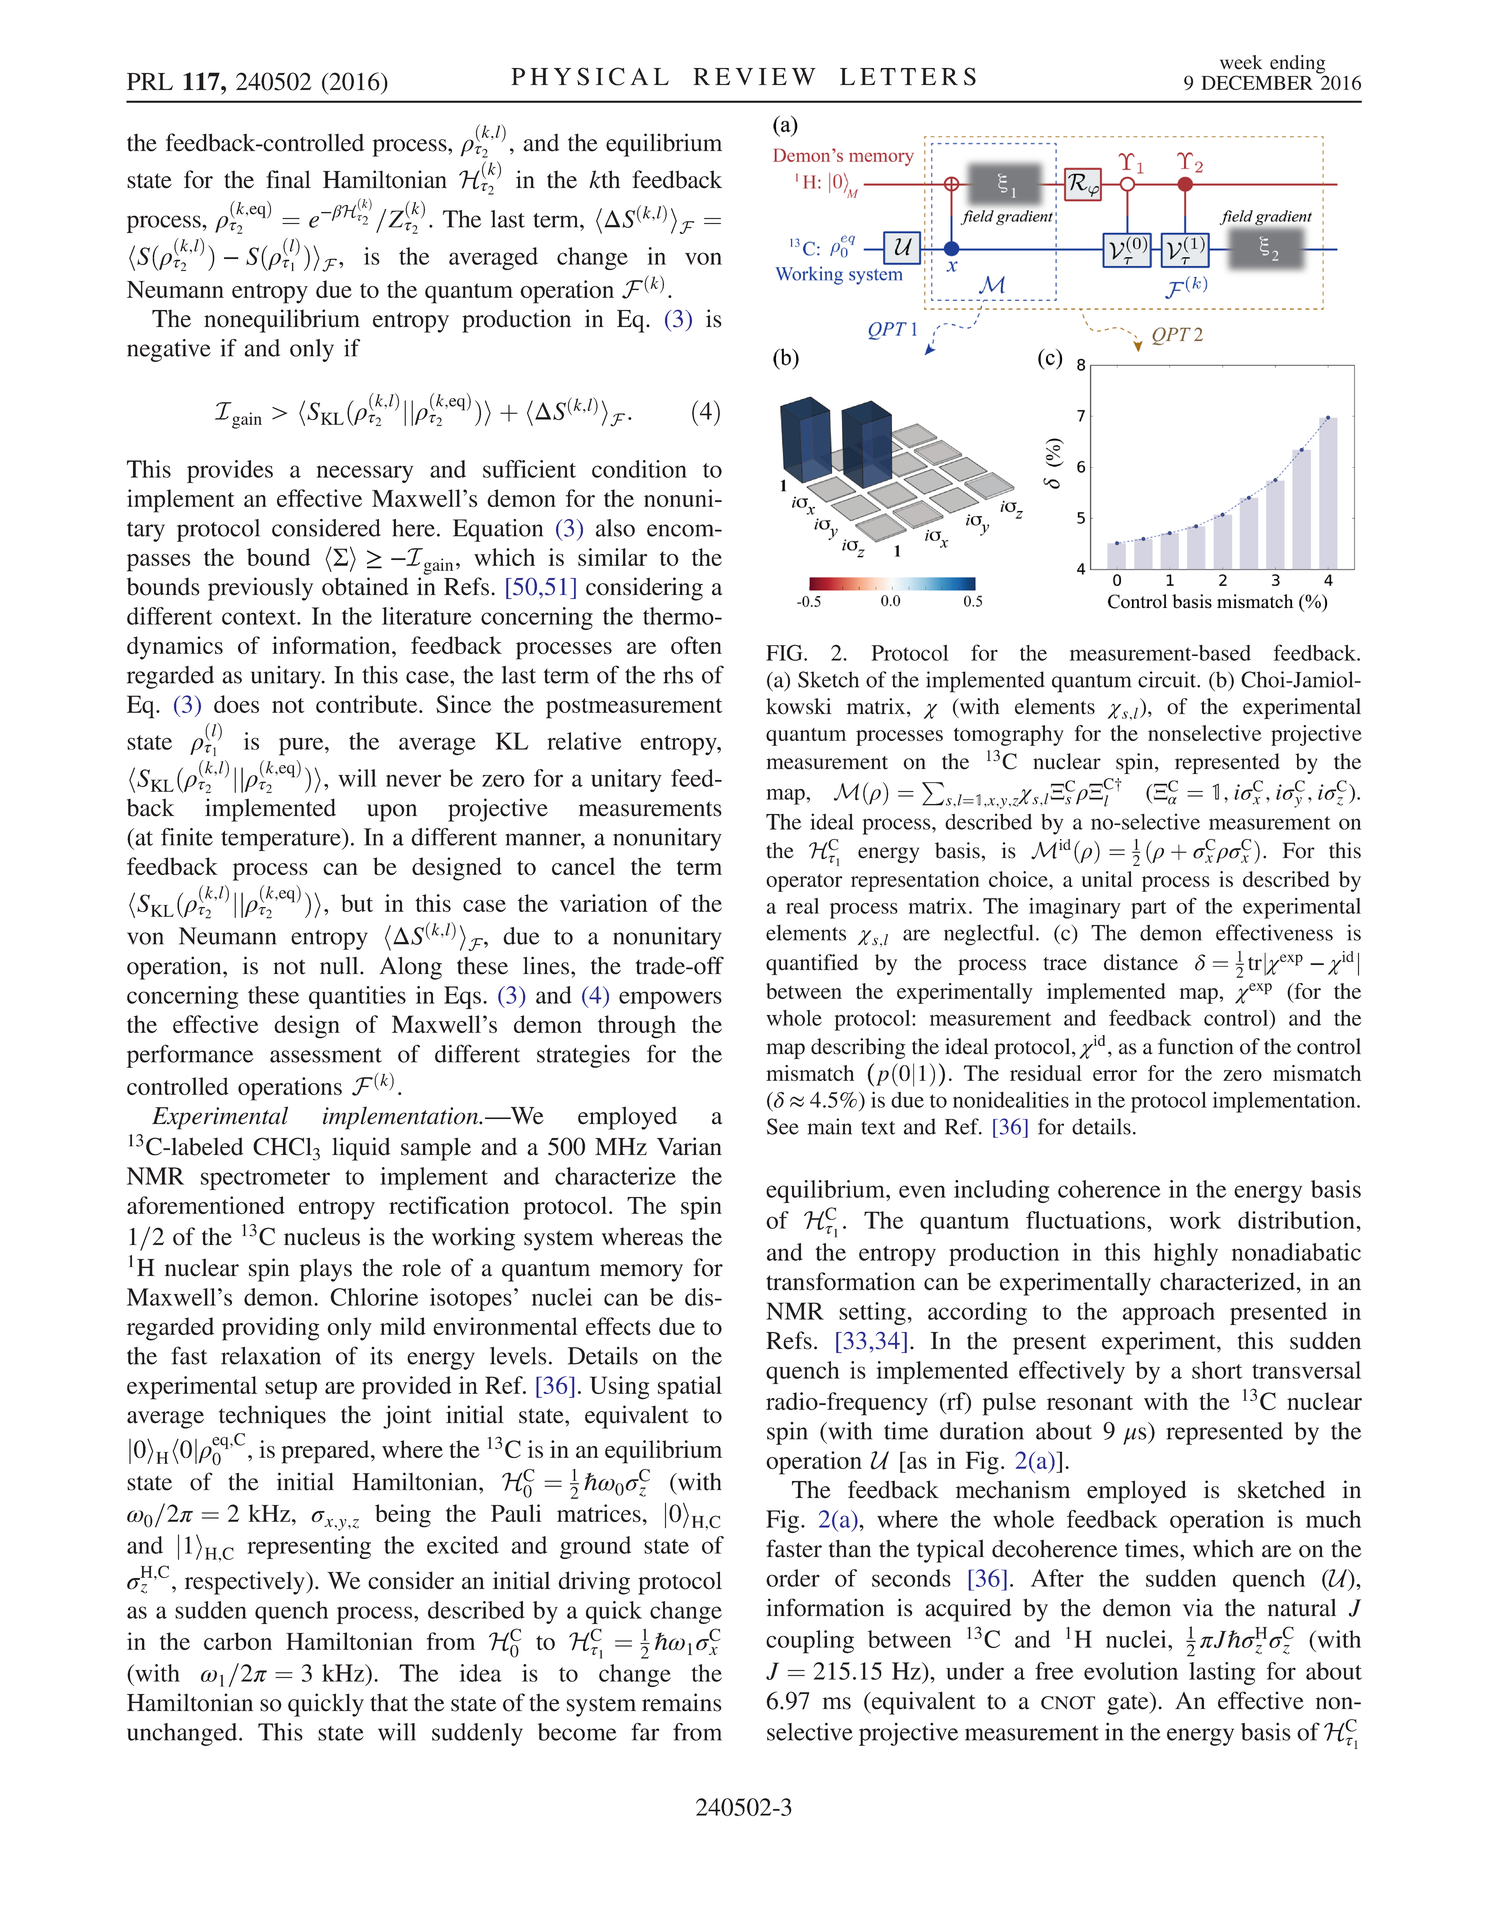 The image size is (1488, 1925). Describe the element at coordinates (1186, 1254) in the document. I see `highly` at that location.
